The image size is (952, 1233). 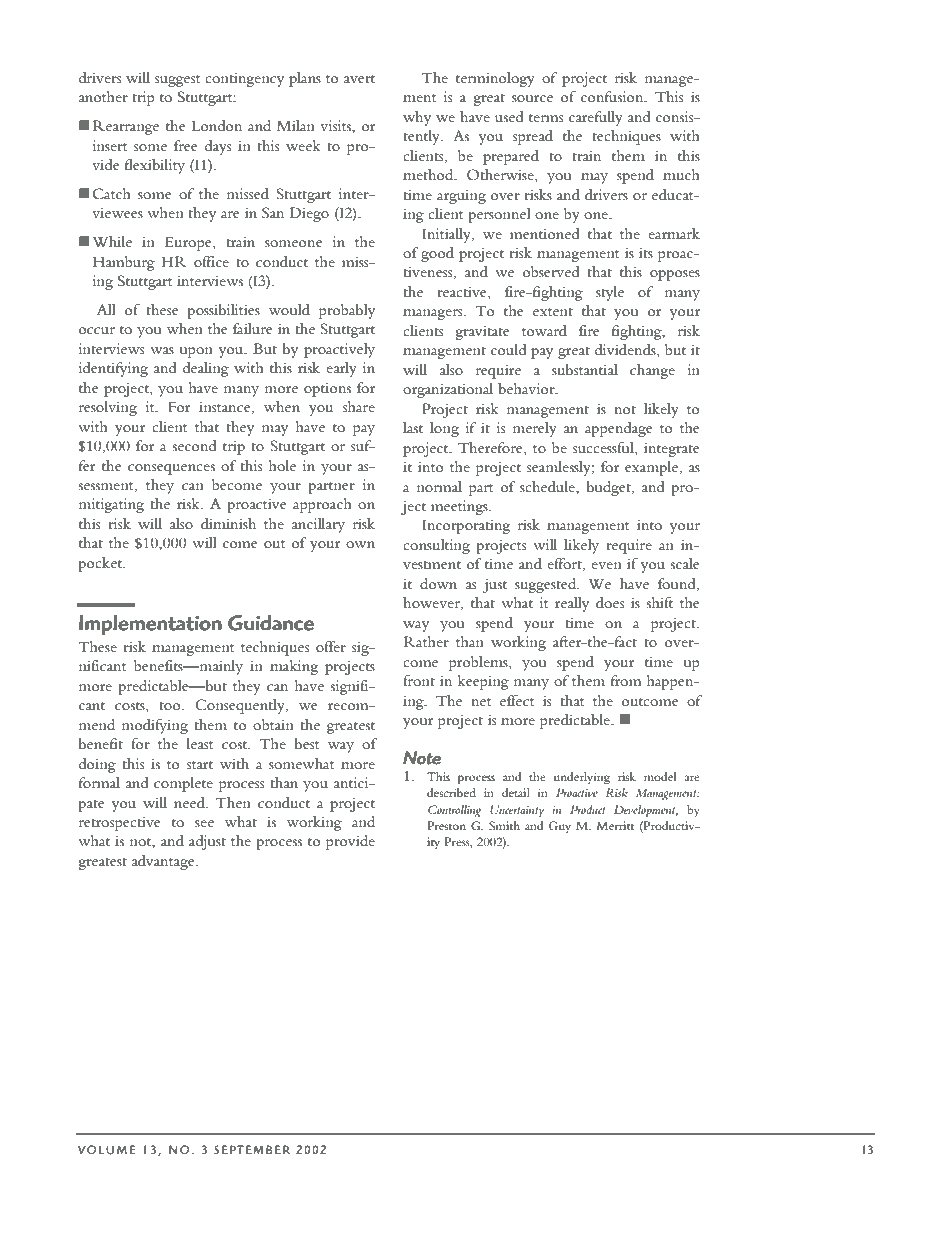 What do you see at coordinates (613, 96) in the screenshot?
I see `confusion` at bounding box center [613, 96].
